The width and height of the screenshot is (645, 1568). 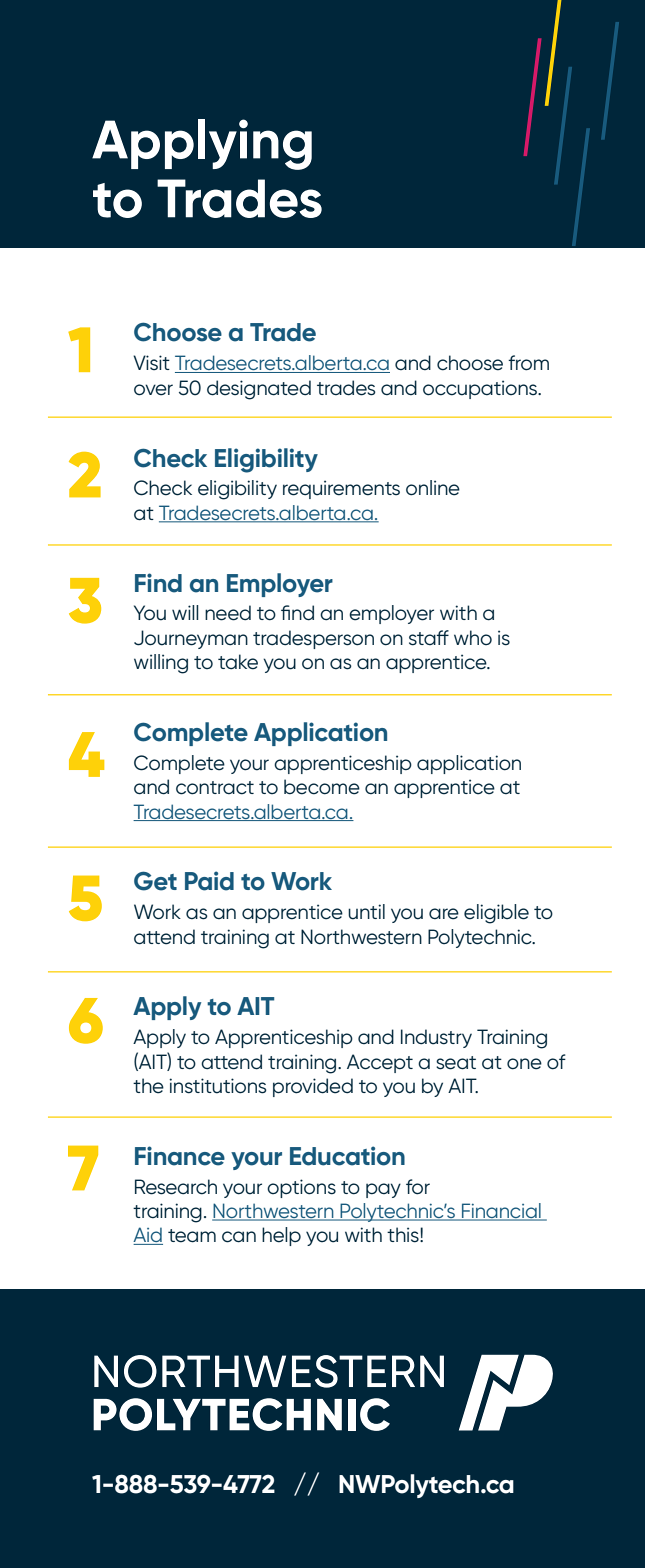 What do you see at coordinates (153, 390) in the screenshot?
I see `over` at bounding box center [153, 390].
